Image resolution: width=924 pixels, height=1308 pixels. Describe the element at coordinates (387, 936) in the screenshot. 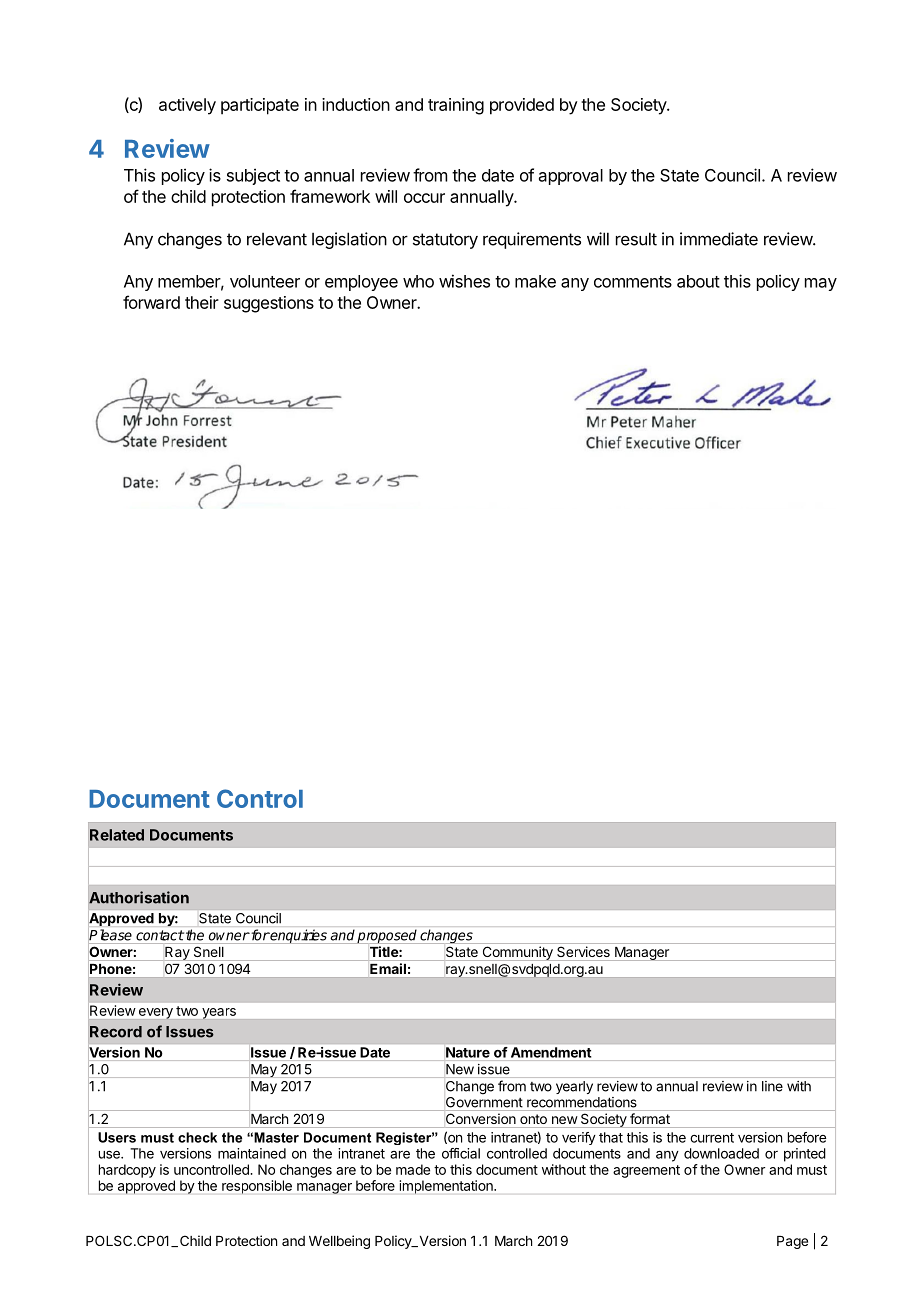

I see `proposed` at that location.
